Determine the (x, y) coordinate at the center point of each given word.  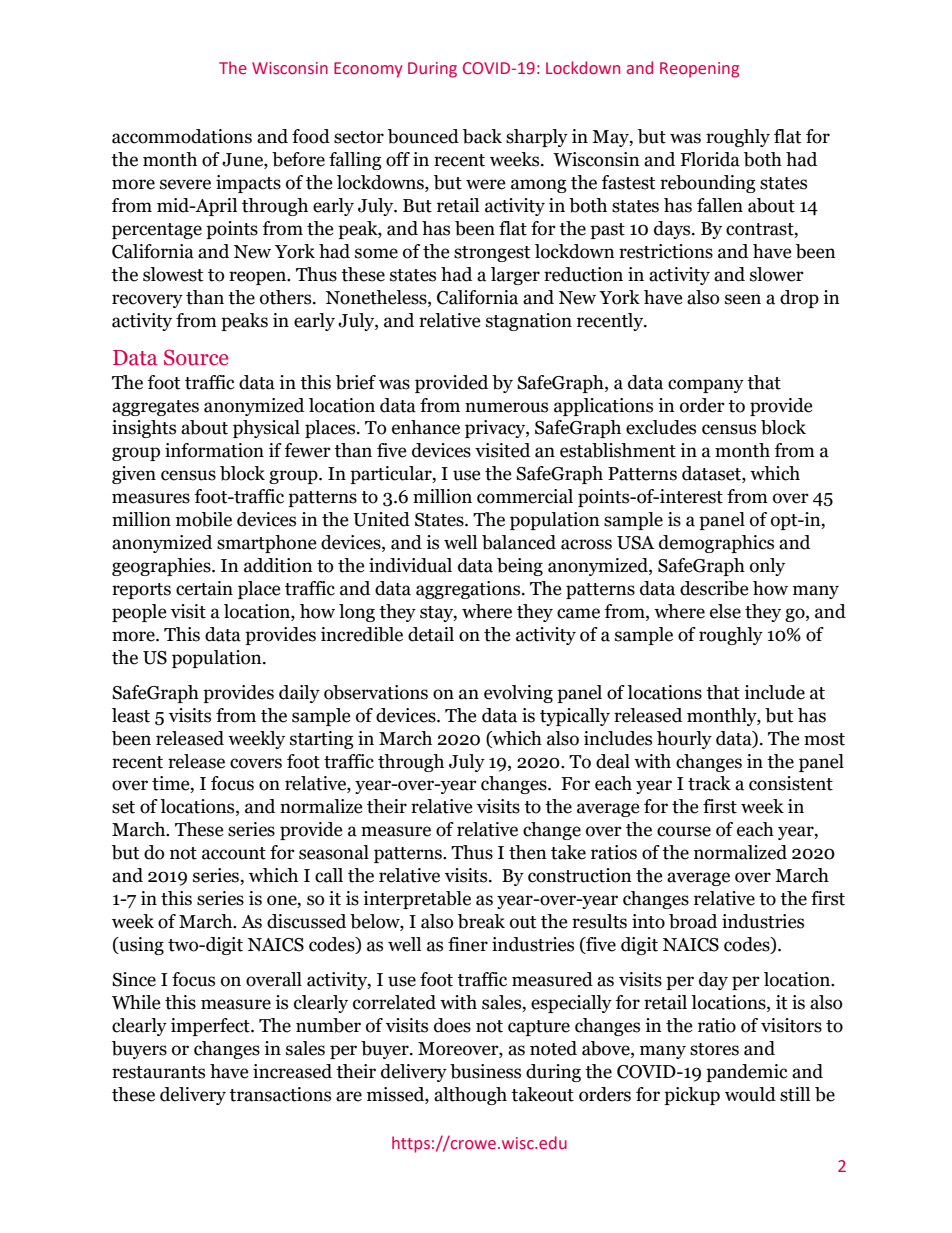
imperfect (211, 1027)
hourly (684, 740)
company (706, 386)
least (131, 715)
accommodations (182, 136)
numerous (506, 407)
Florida (710, 159)
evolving (518, 694)
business (485, 1071)
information (214, 450)
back (482, 136)
